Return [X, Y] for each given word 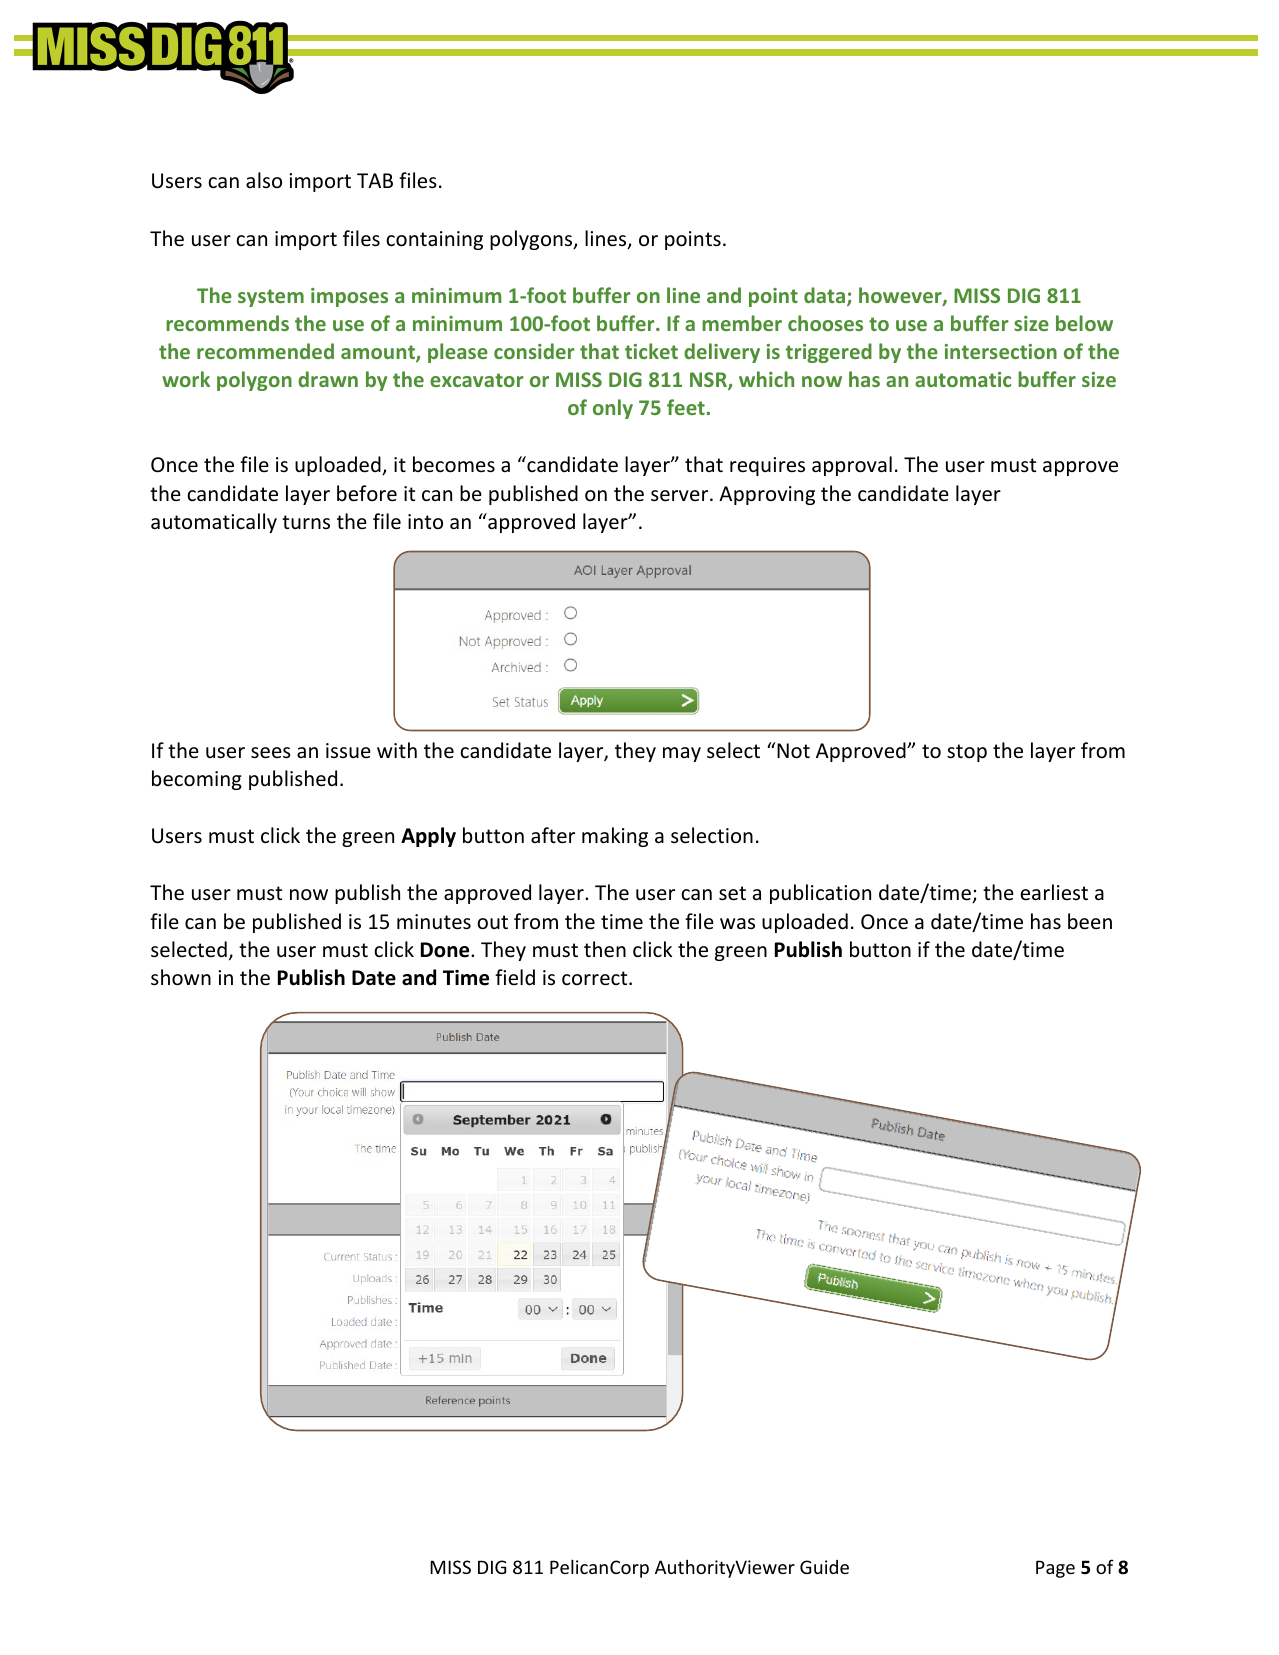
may [682, 754]
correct [596, 978]
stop [967, 753]
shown [181, 977]
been [1090, 921]
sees [271, 753]
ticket [651, 351]
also [264, 180]
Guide [824, 1567]
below [1084, 323]
